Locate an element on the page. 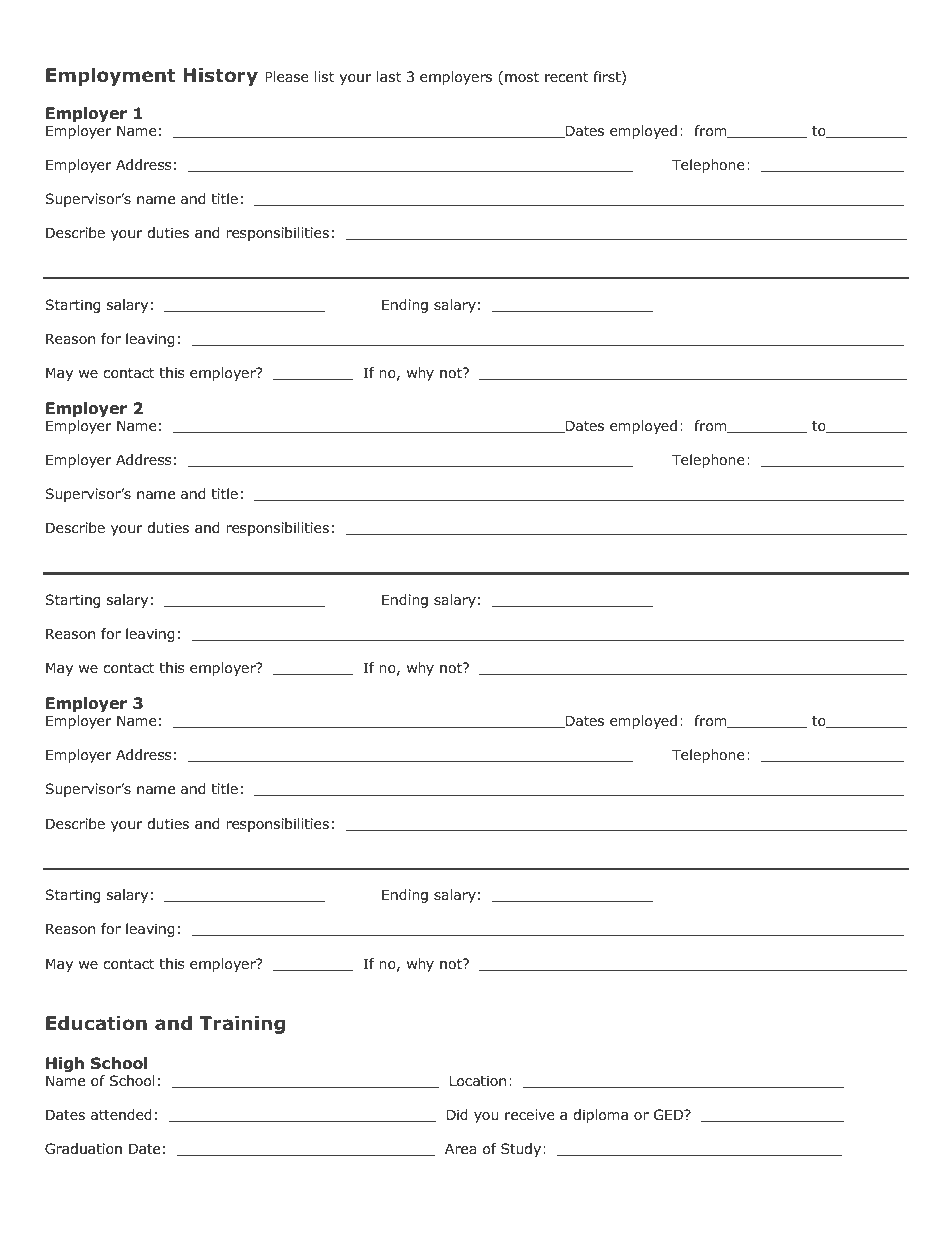  recent is located at coordinates (566, 77).
